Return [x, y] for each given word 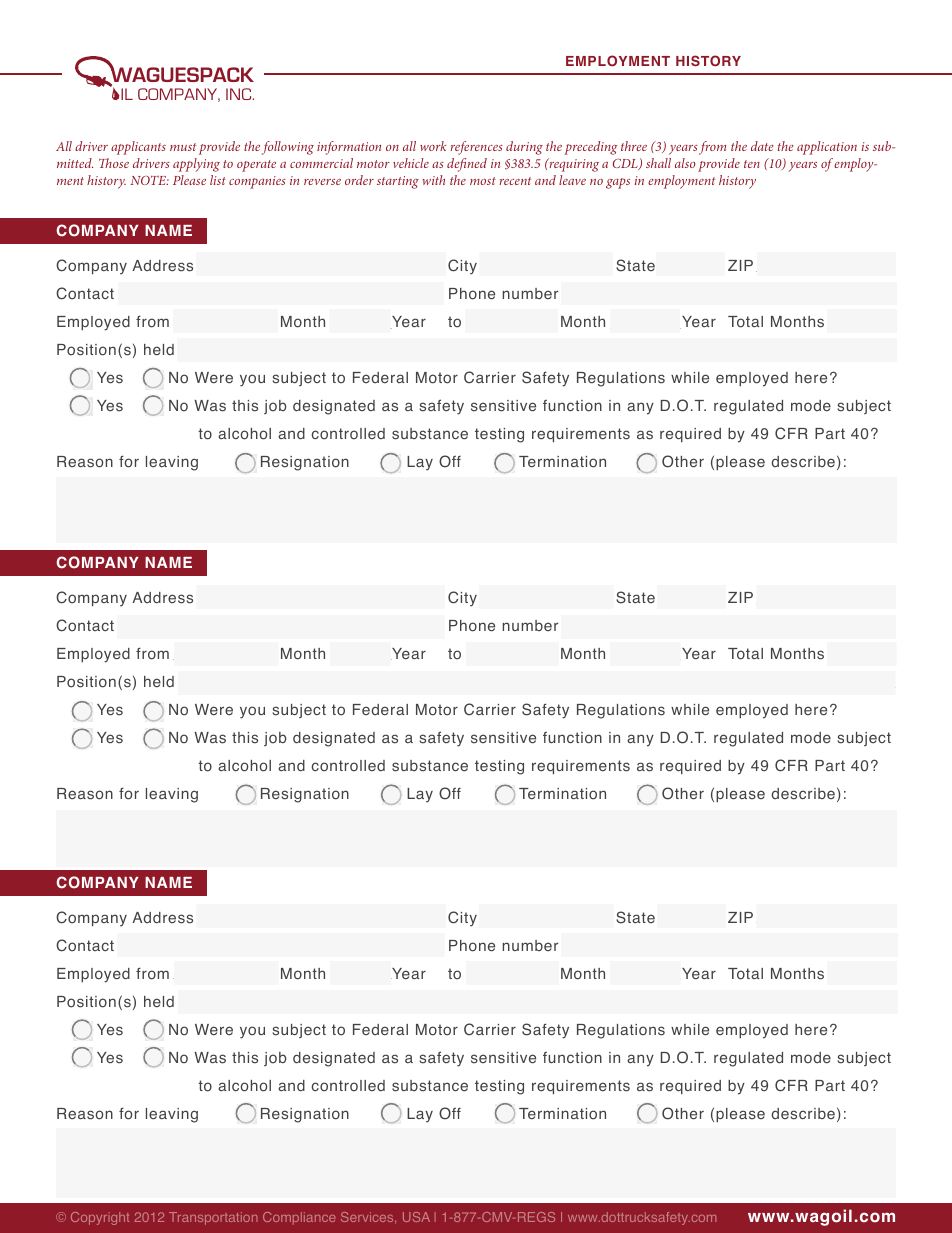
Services [368, 1218]
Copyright [100, 1218]
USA [416, 1217]
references [477, 148]
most [483, 181]
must [183, 147]
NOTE [149, 180]
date [762, 146]
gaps [618, 183]
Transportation [213, 1218]
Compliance [299, 1218]
